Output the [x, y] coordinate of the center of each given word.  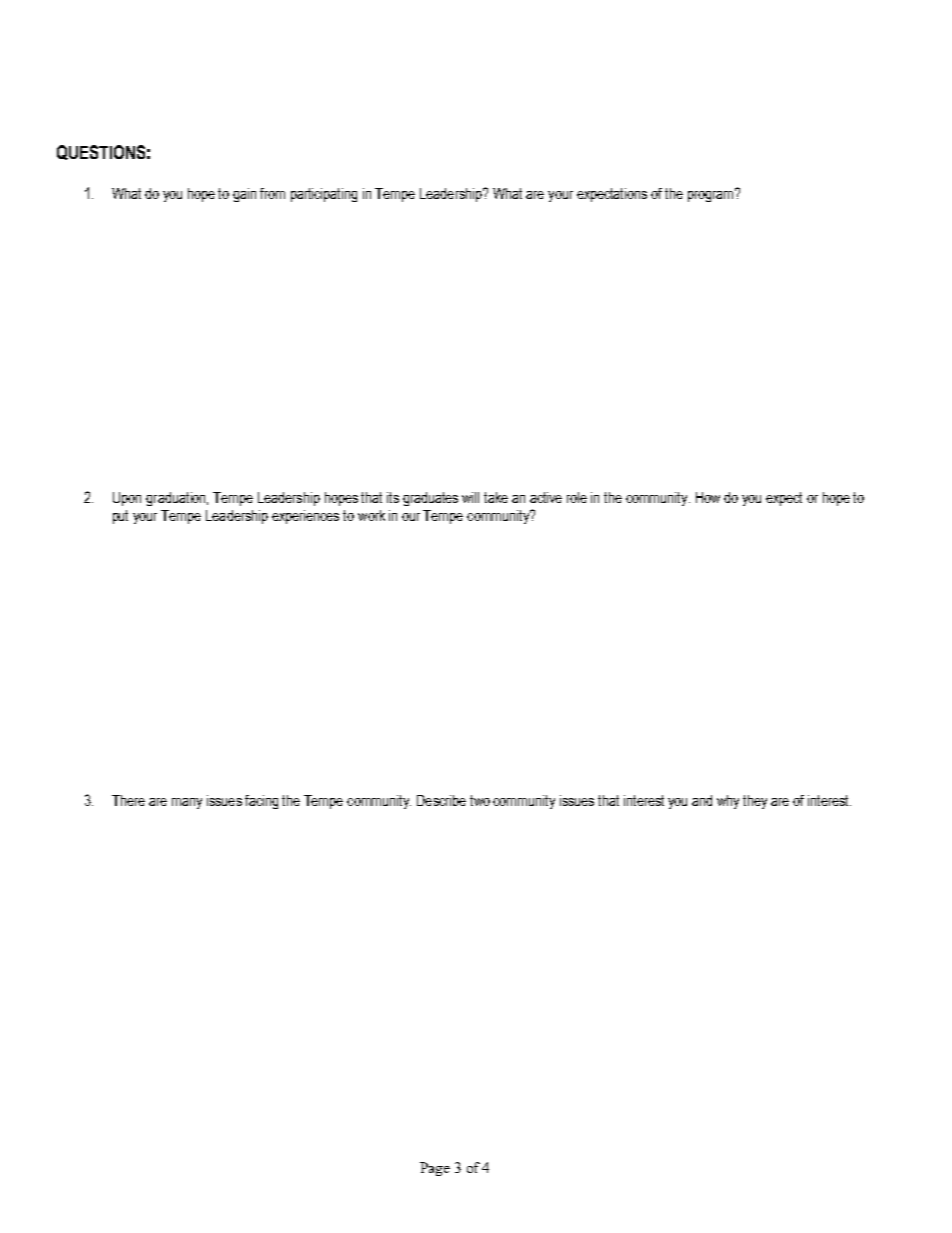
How [708, 497]
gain [244, 195]
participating [324, 195]
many [187, 803]
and [702, 800]
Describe [441, 800]
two [480, 800]
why [728, 802]
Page [435, 1169]
